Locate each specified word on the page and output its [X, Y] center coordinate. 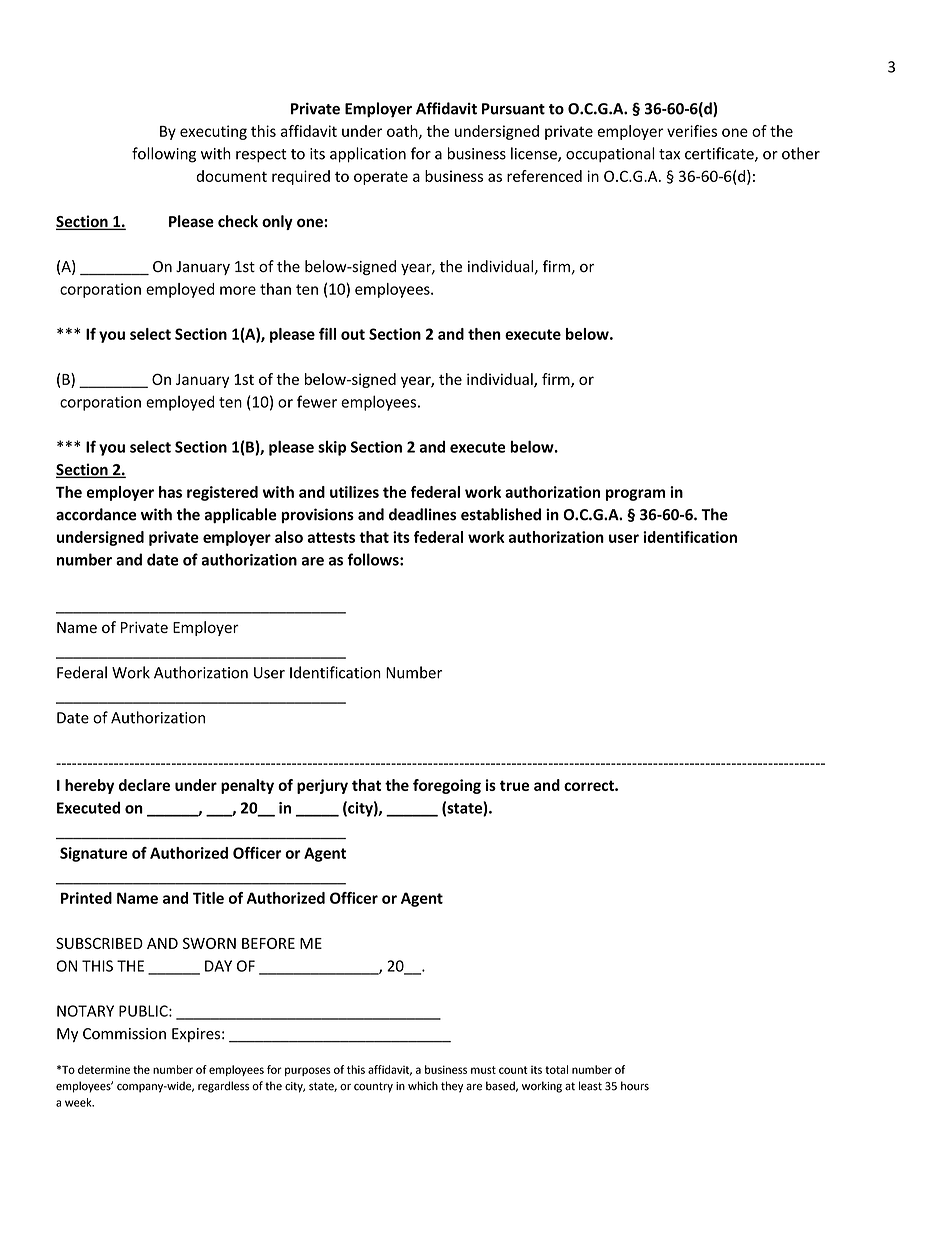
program [635, 495]
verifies [692, 131]
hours [635, 1086]
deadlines [422, 514]
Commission [124, 1034]
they [452, 1087]
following [164, 155]
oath [403, 132]
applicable [241, 515]
